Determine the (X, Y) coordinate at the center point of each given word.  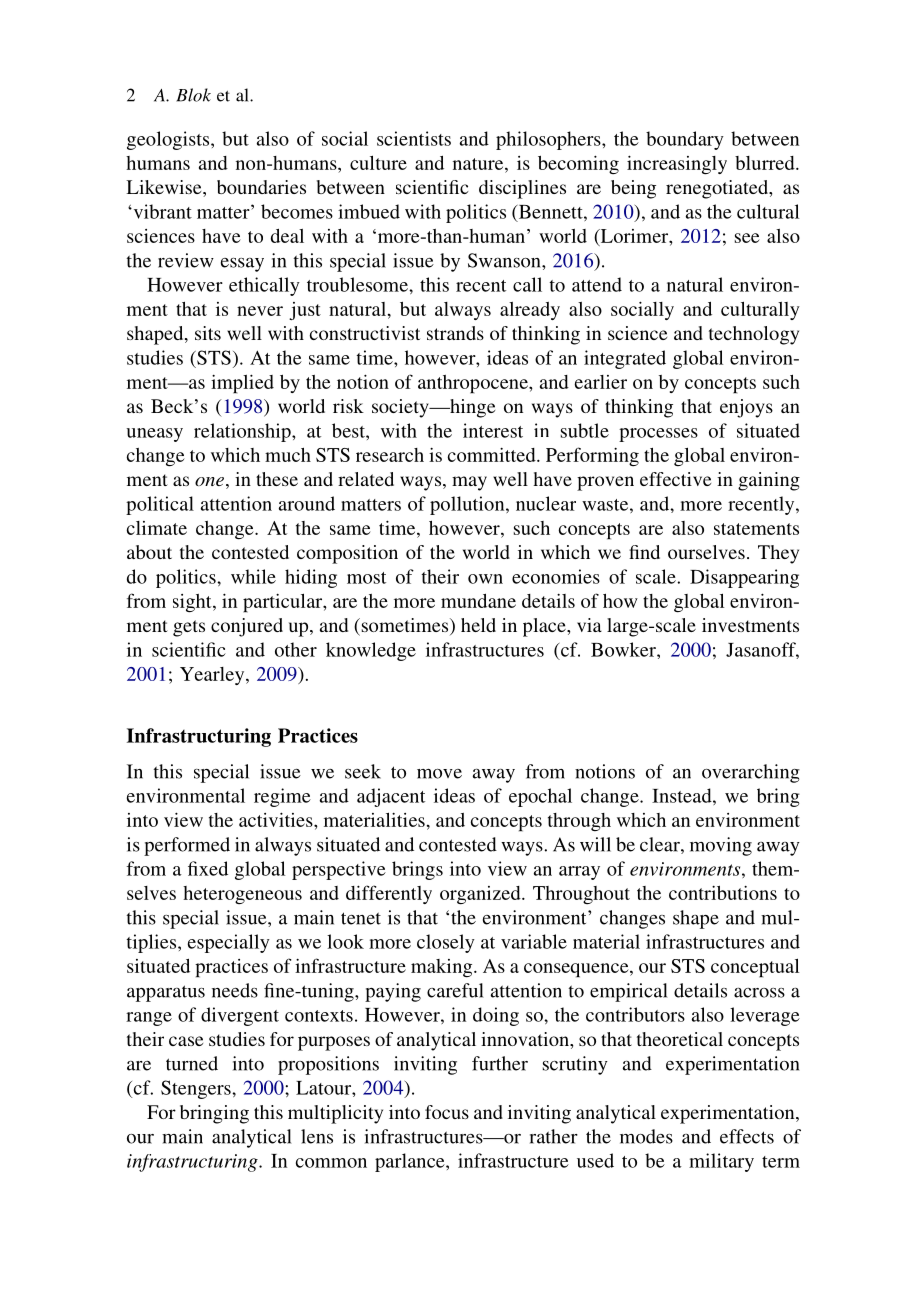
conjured (247, 627)
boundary (685, 140)
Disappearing (744, 578)
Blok (193, 95)
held (478, 625)
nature (479, 164)
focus (447, 1112)
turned (192, 1063)
